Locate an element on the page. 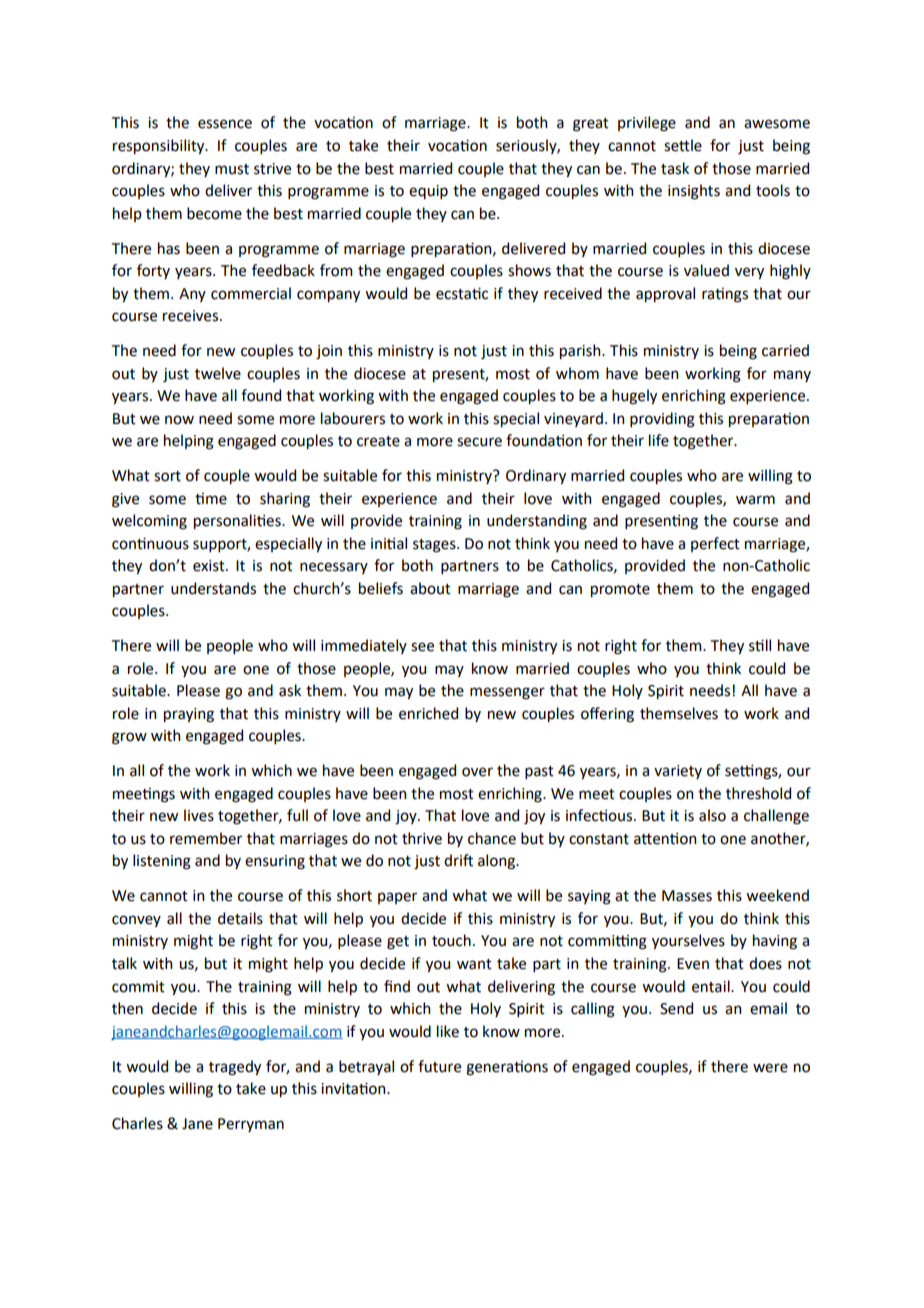  lives is located at coordinates (199, 815).
